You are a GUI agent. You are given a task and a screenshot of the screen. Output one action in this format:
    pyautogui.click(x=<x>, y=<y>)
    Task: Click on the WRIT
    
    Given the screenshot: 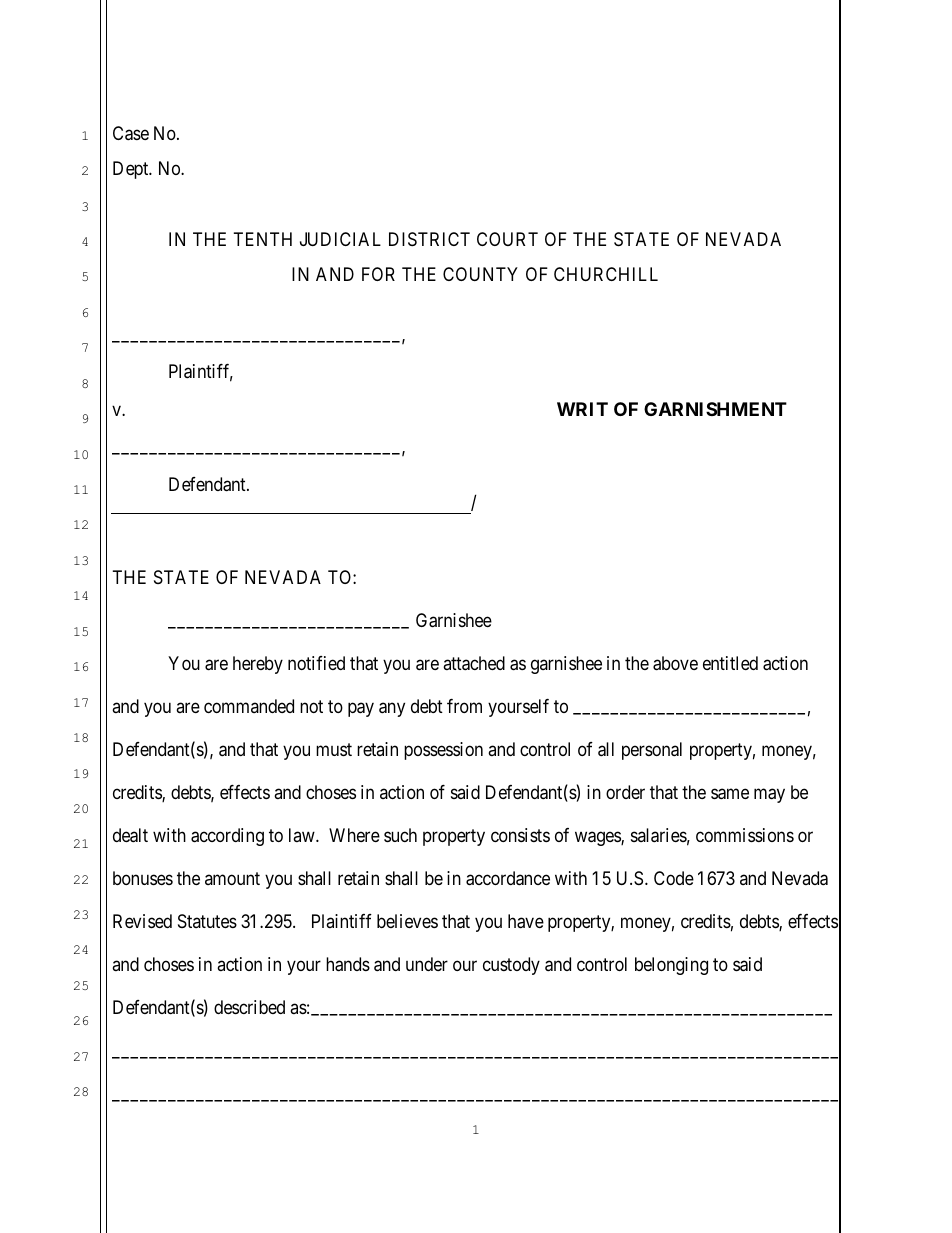 What is the action you would take?
    pyautogui.click(x=582, y=409)
